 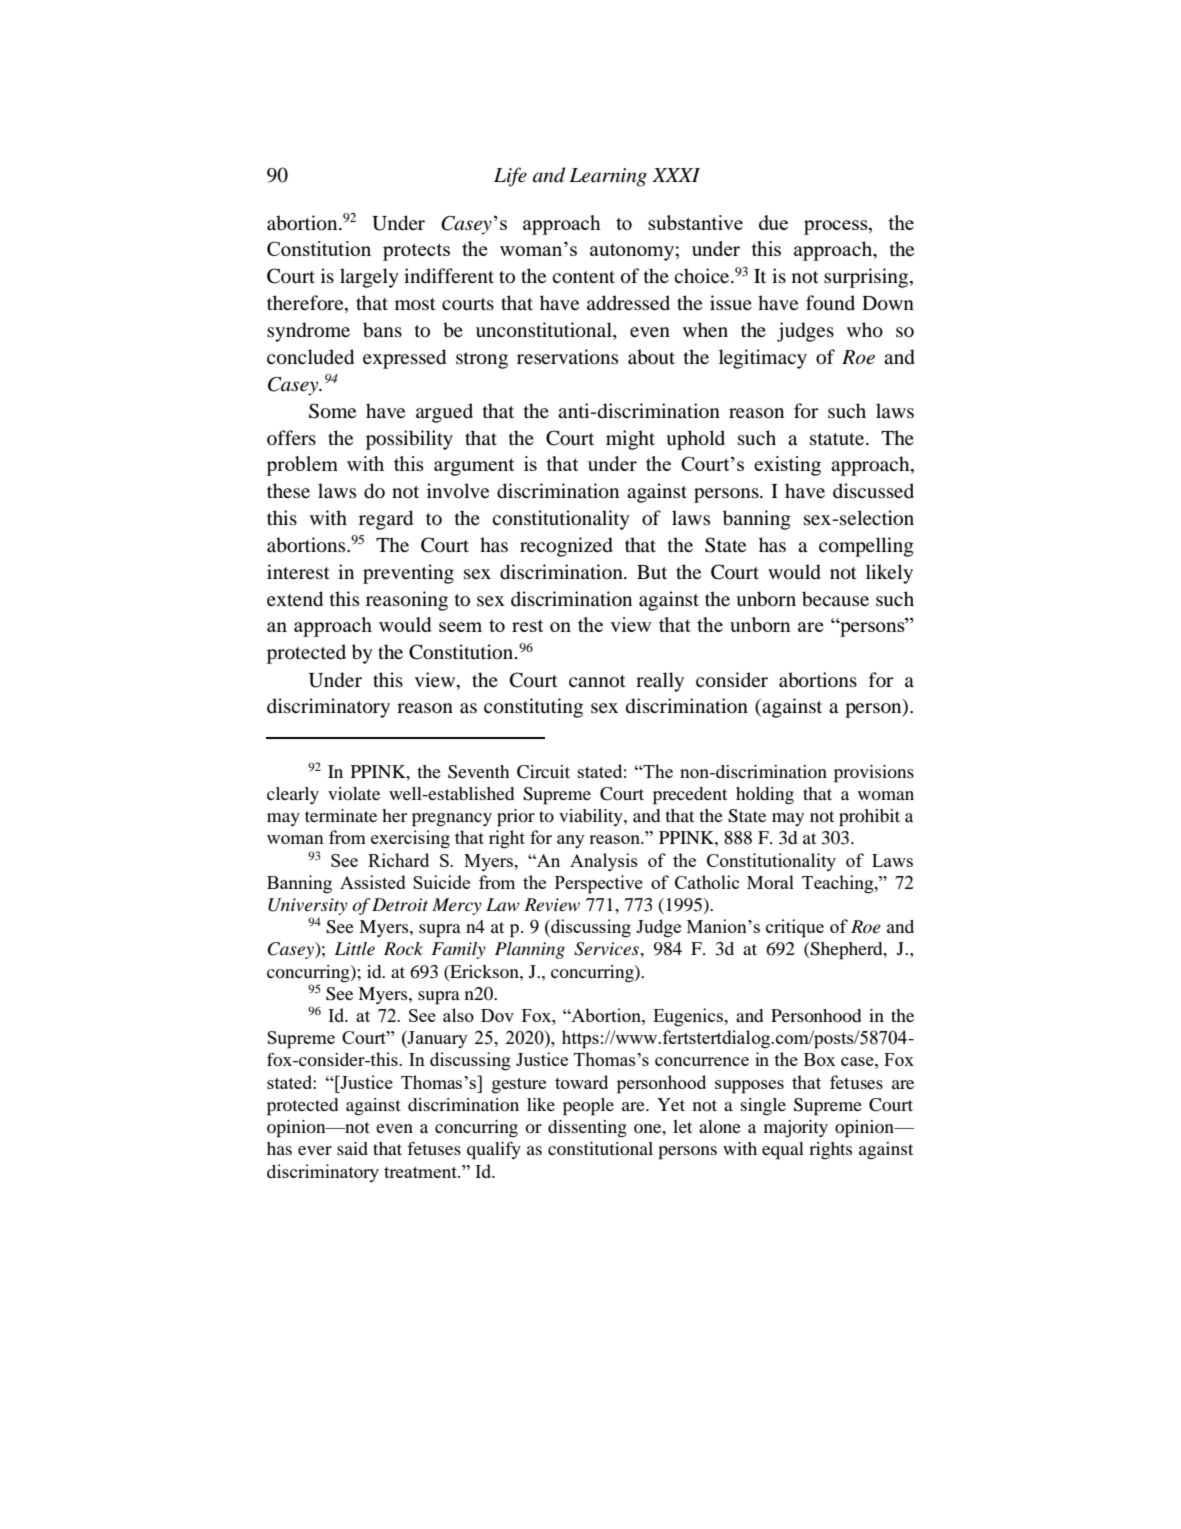 What do you see at coordinates (835, 599) in the document?
I see `because` at bounding box center [835, 599].
